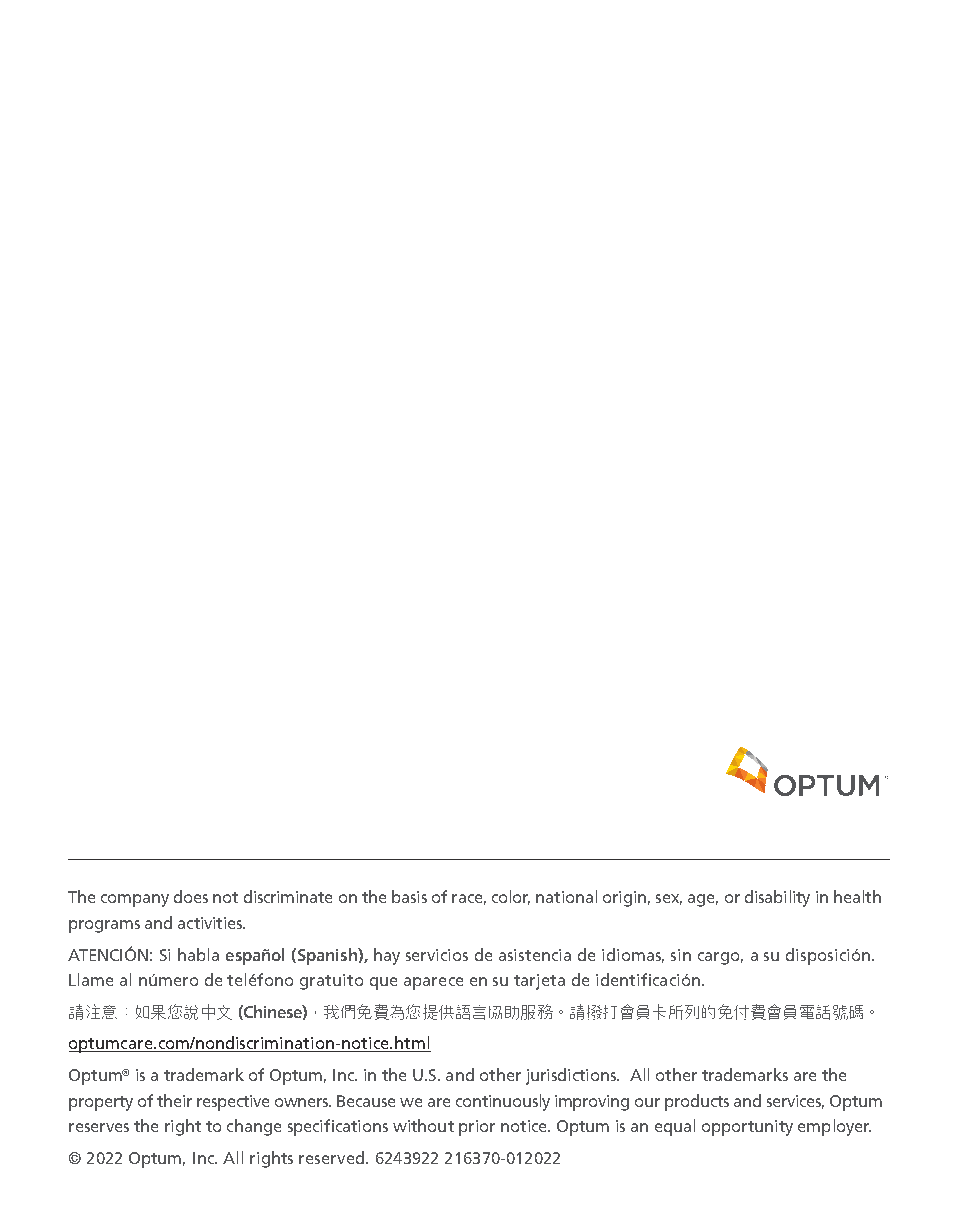 This page has height=1232, width=958. What do you see at coordinates (437, 955) in the page?
I see `servicios` at bounding box center [437, 955].
